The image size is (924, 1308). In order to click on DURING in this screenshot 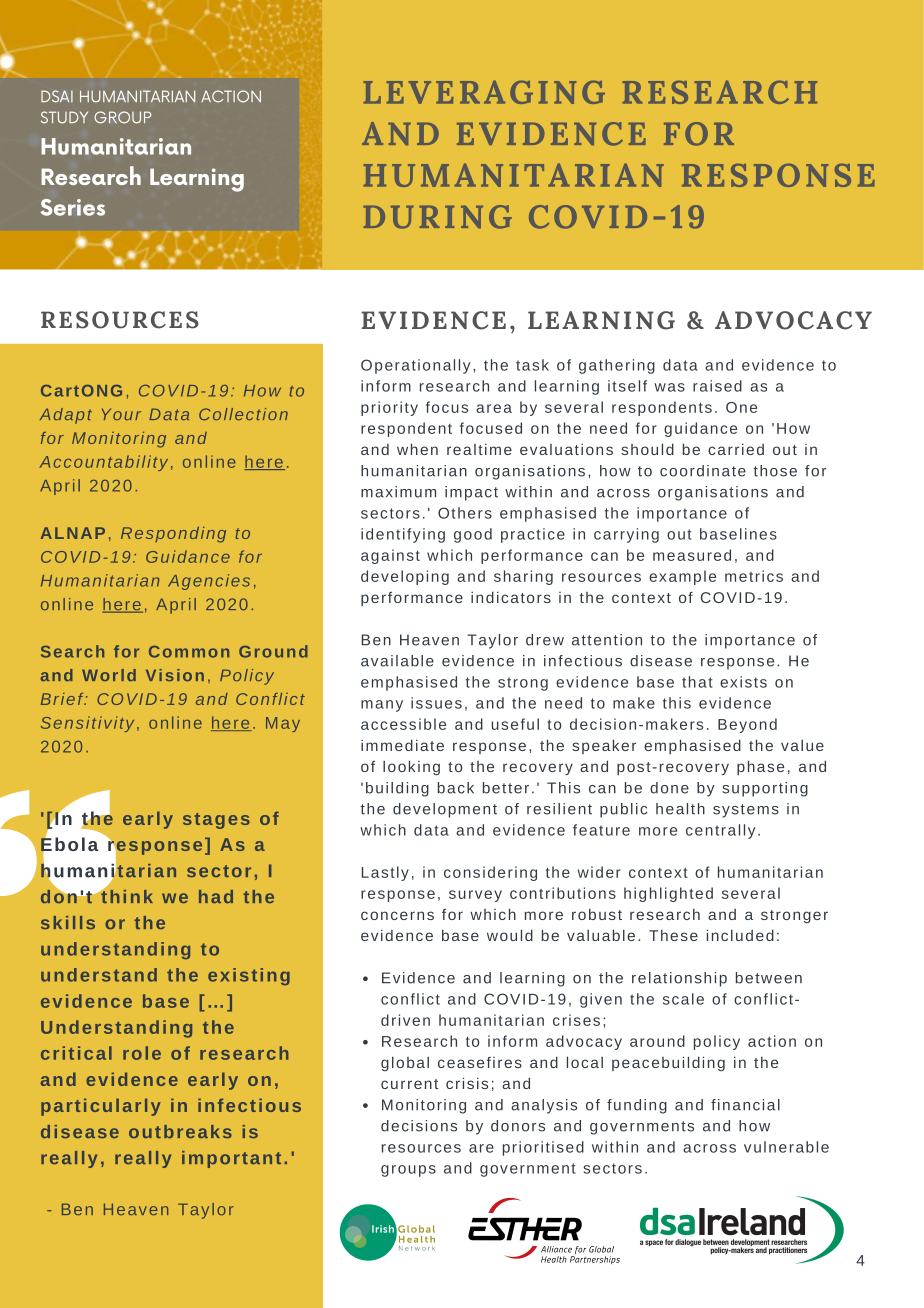, I will do `click(437, 217)`.
